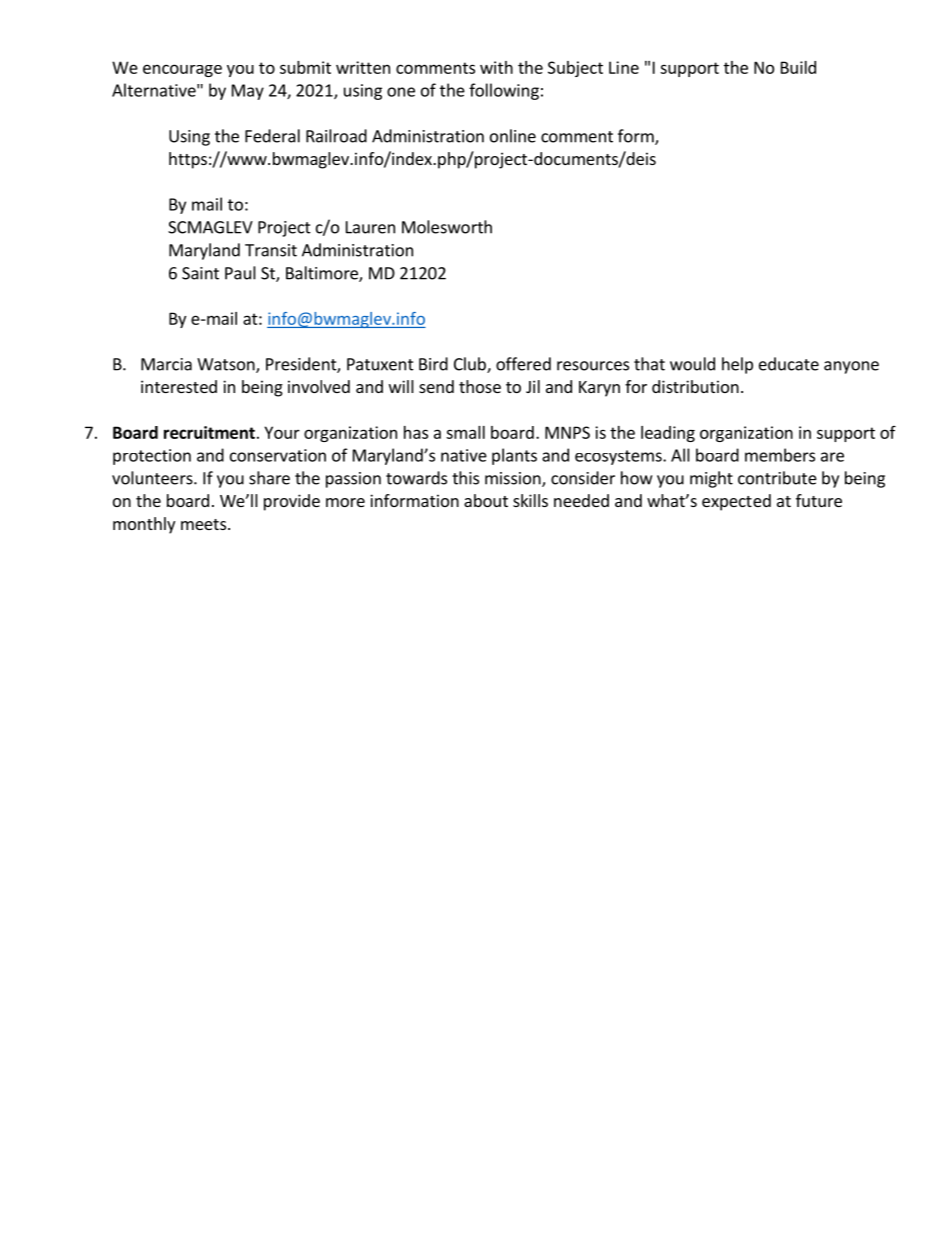 The width and height of the screenshot is (952, 1233). I want to click on offered, so click(523, 364).
